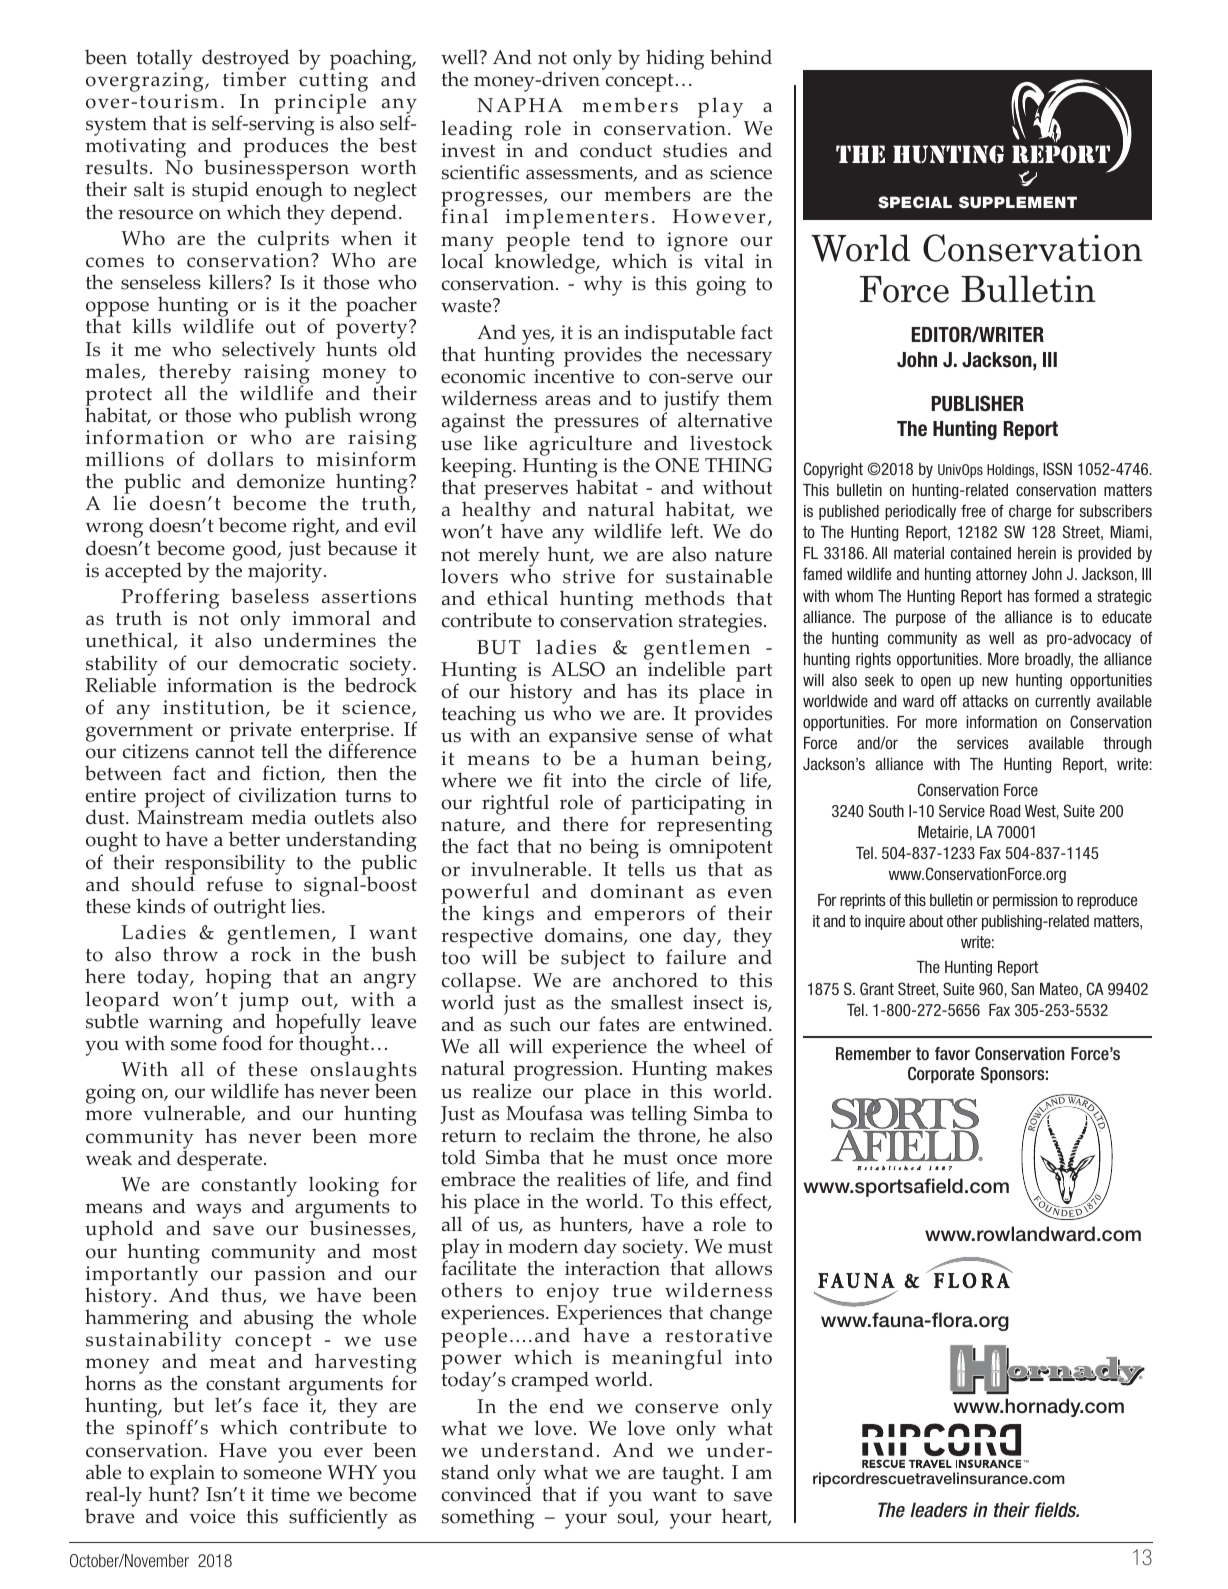 The image size is (1228, 1589). I want to click on fields, so click(1057, 1510).
